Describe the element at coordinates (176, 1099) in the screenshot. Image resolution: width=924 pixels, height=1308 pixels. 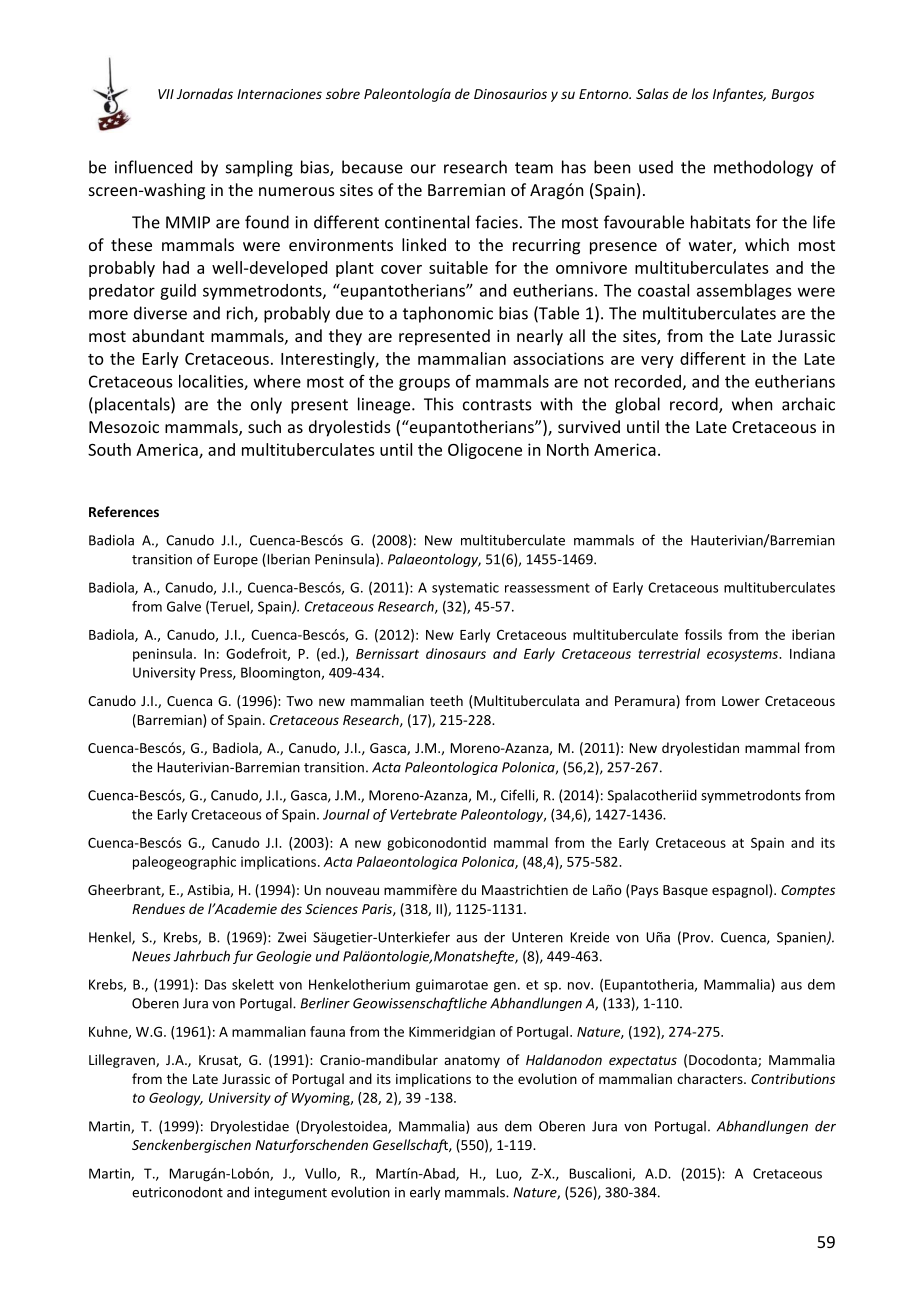
I see `Geology` at that location.
